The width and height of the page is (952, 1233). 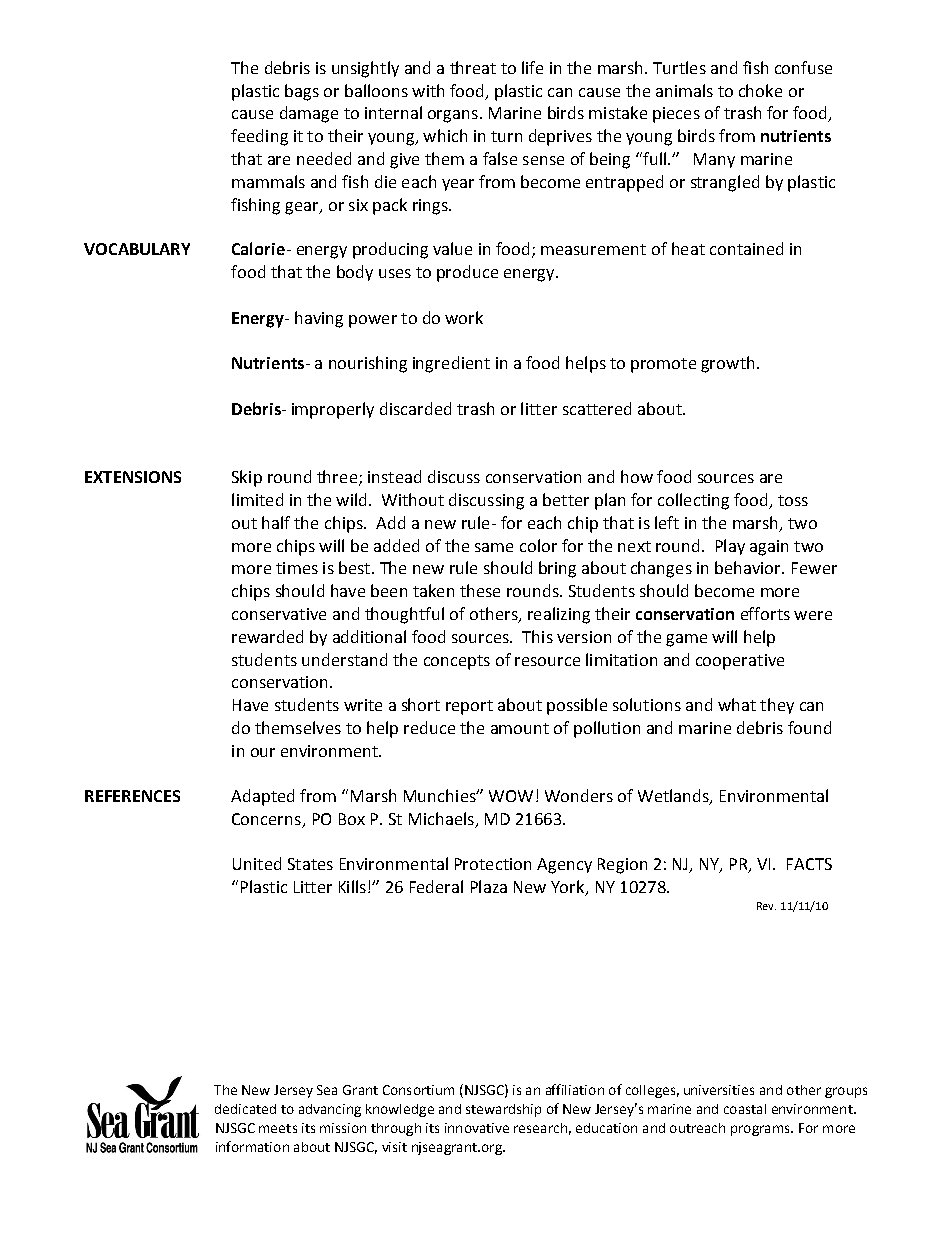 What do you see at coordinates (279, 614) in the page?
I see `conservative` at bounding box center [279, 614].
